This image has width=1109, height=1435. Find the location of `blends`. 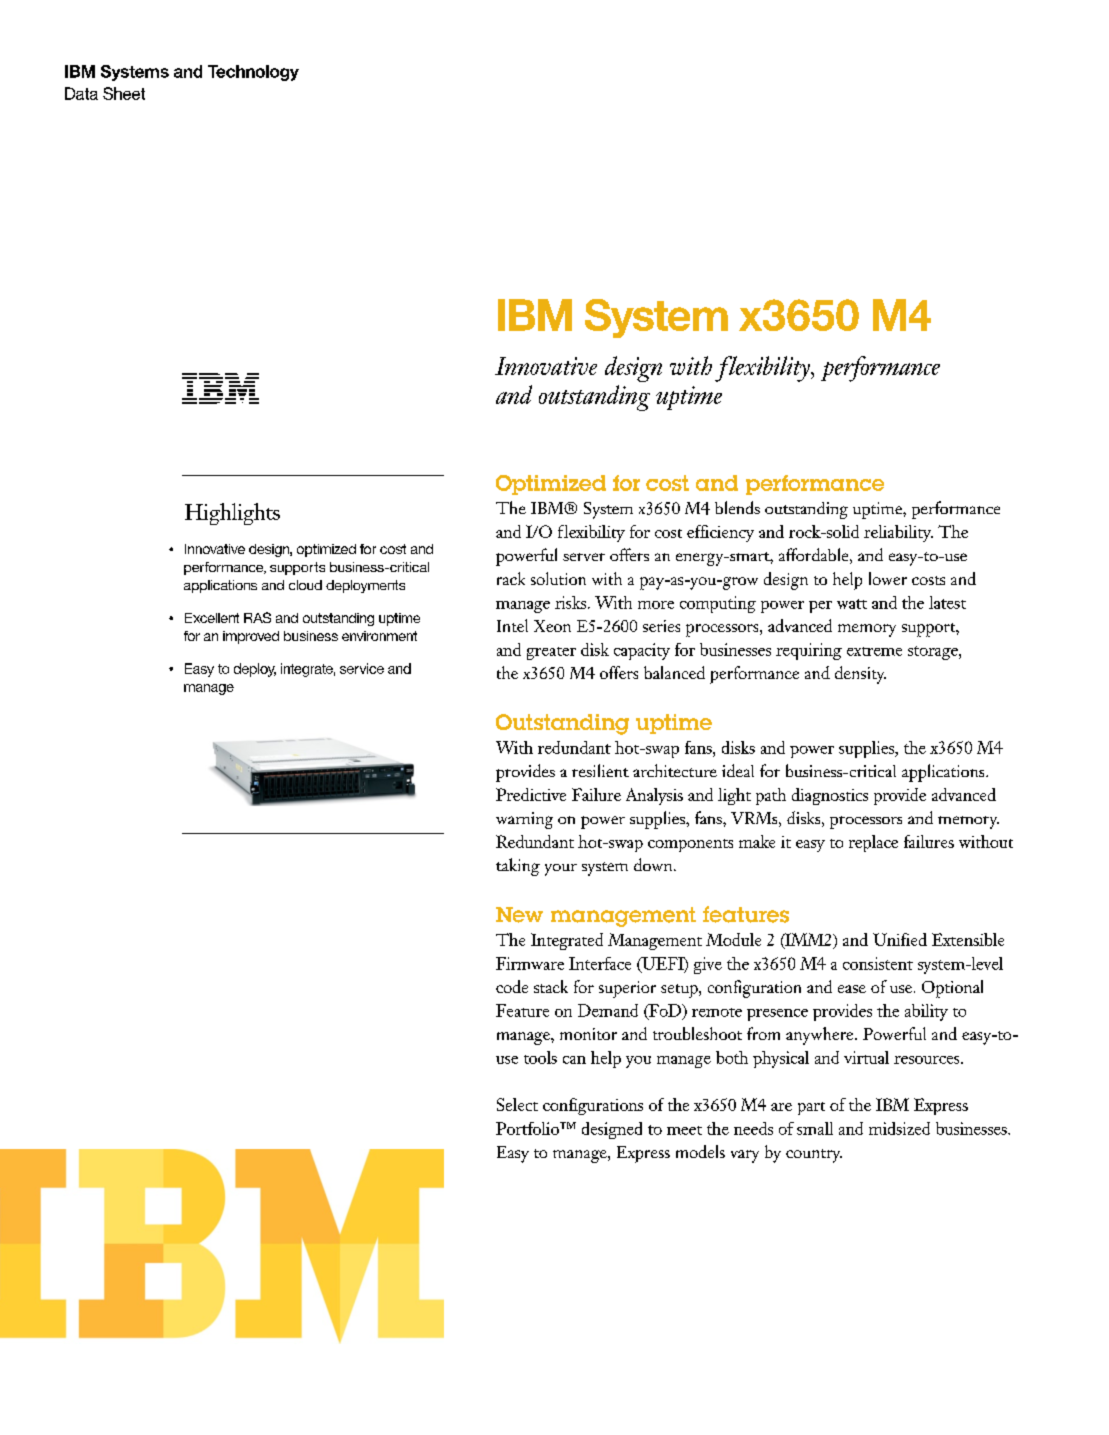

blends is located at coordinates (737, 507).
